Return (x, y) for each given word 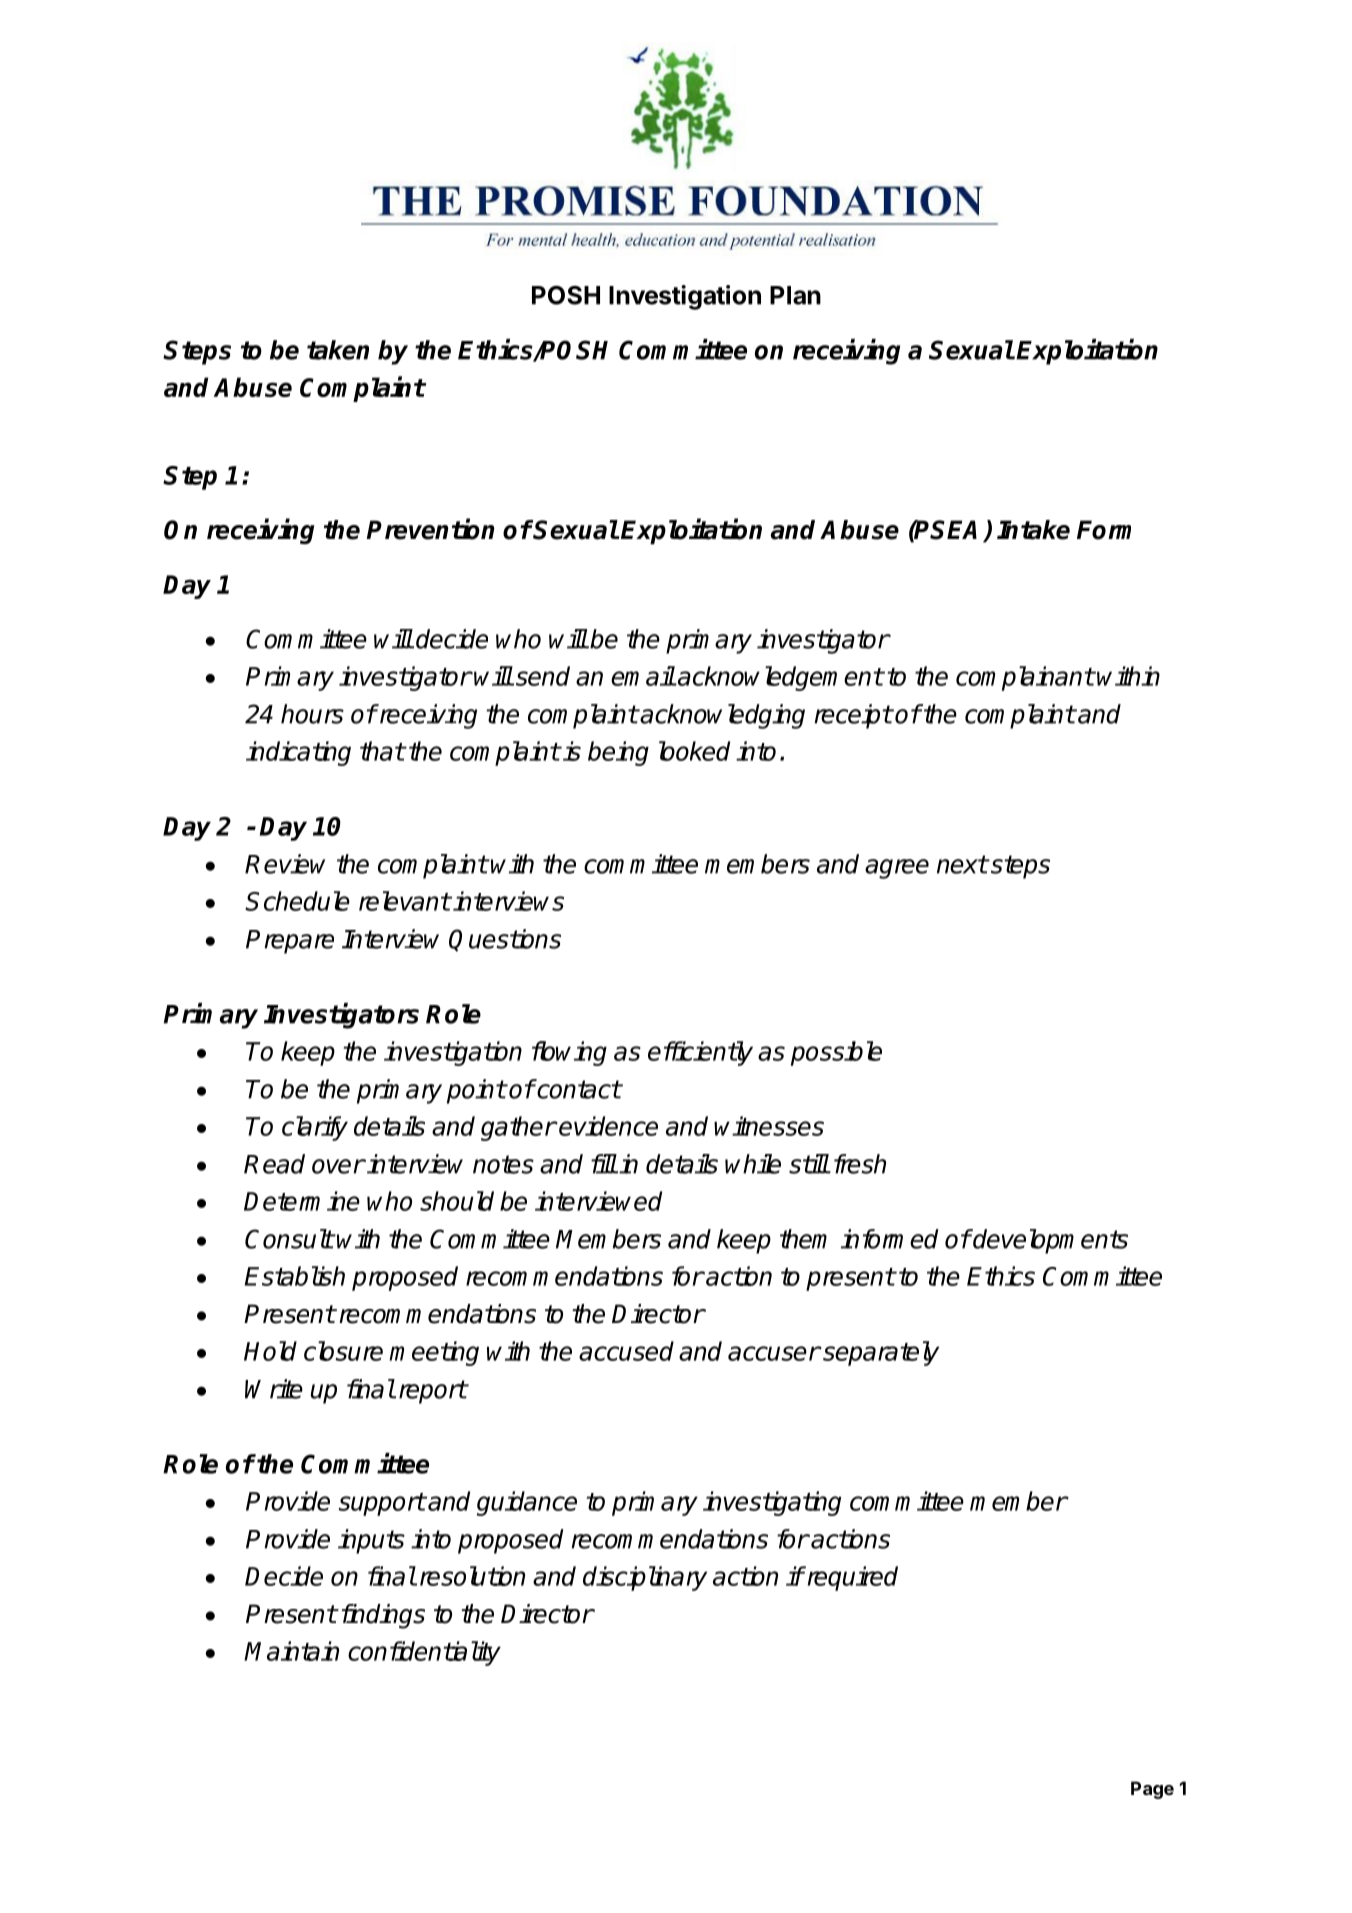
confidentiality (424, 1653)
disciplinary (645, 1578)
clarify (315, 1128)
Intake (1033, 530)
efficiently (700, 1053)
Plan (795, 295)
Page (1152, 1790)
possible (836, 1053)
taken (338, 350)
